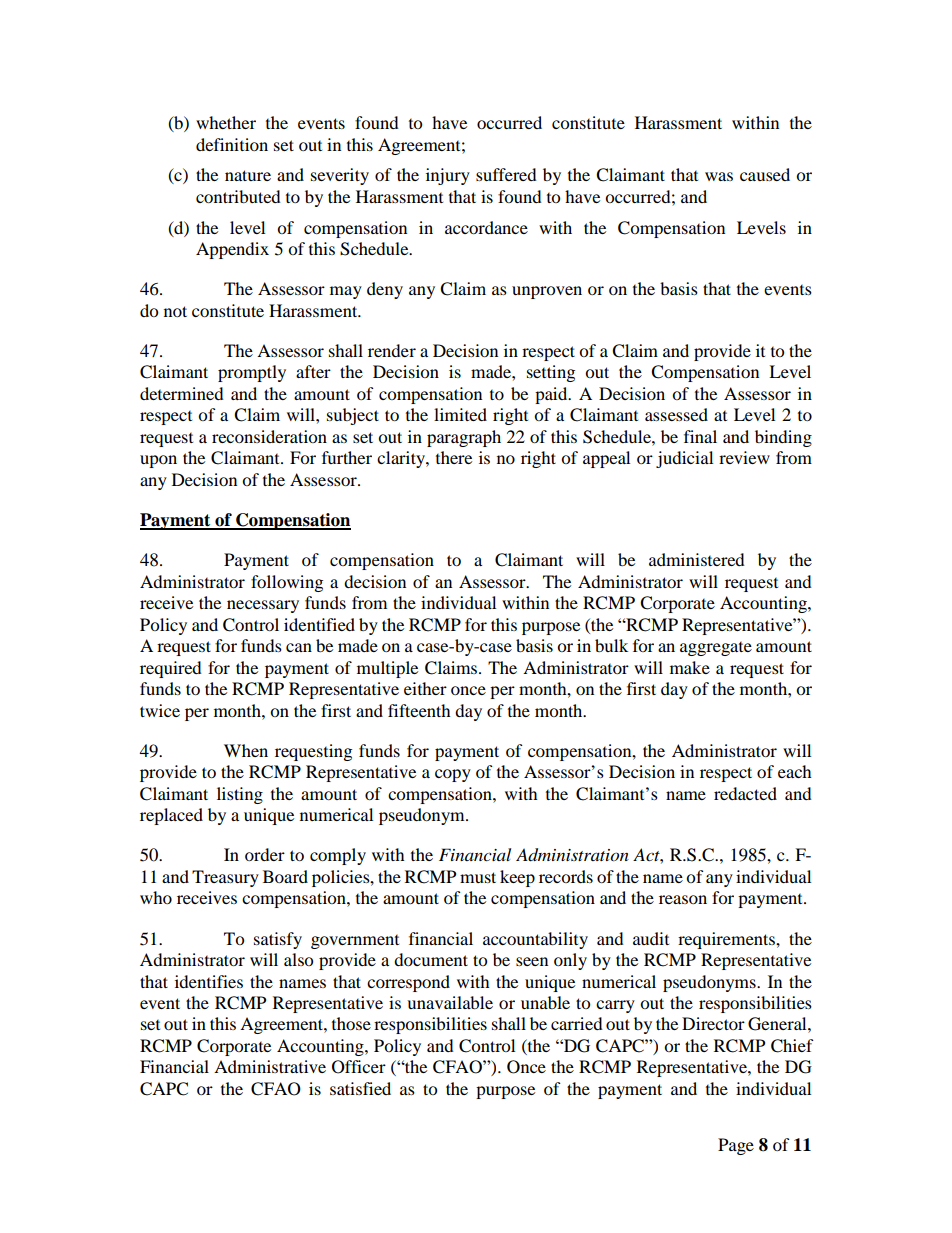  What do you see at coordinates (278, 940) in the screenshot?
I see `satisfy` at bounding box center [278, 940].
